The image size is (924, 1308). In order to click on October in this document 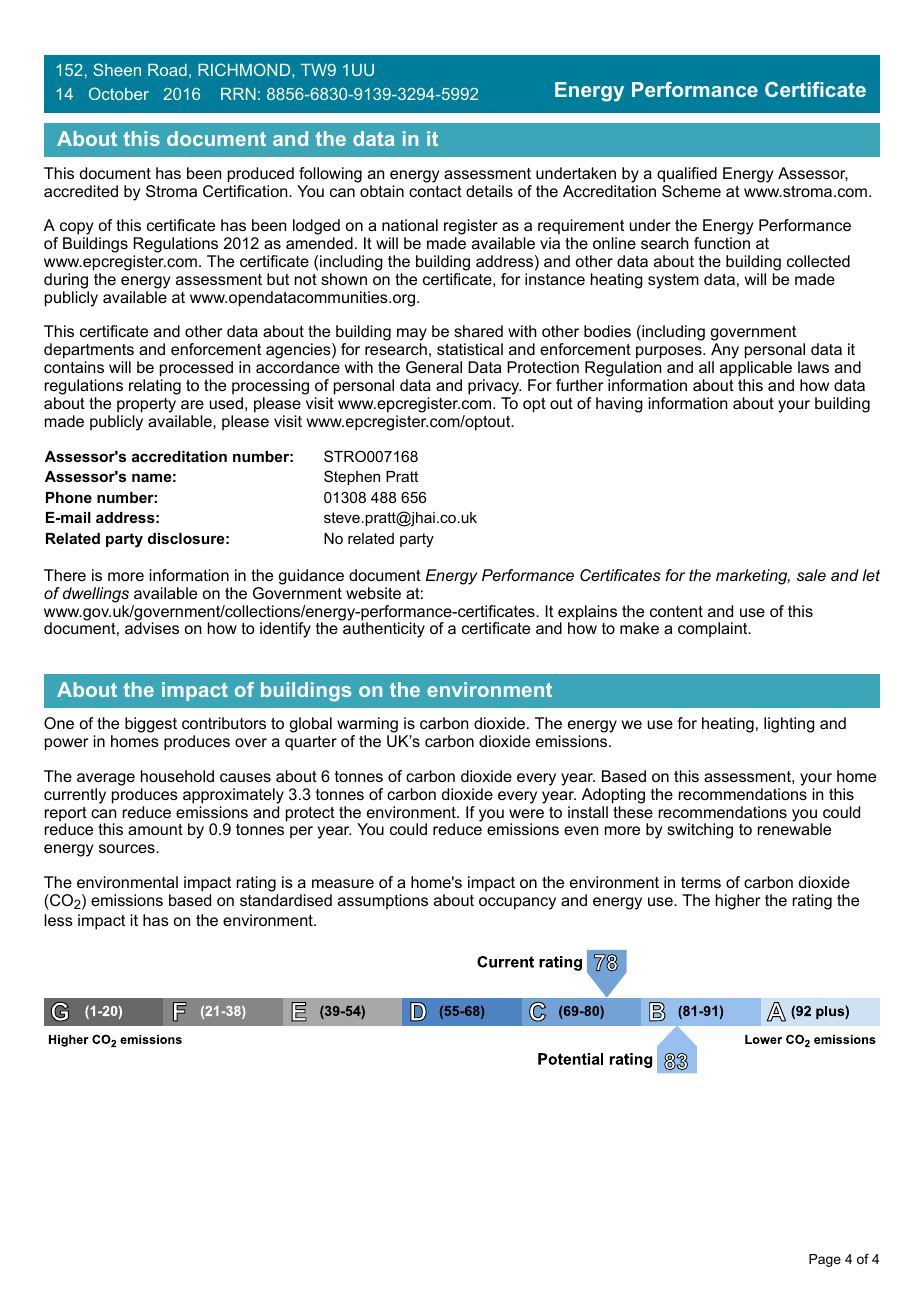, I will do `click(119, 93)`.
